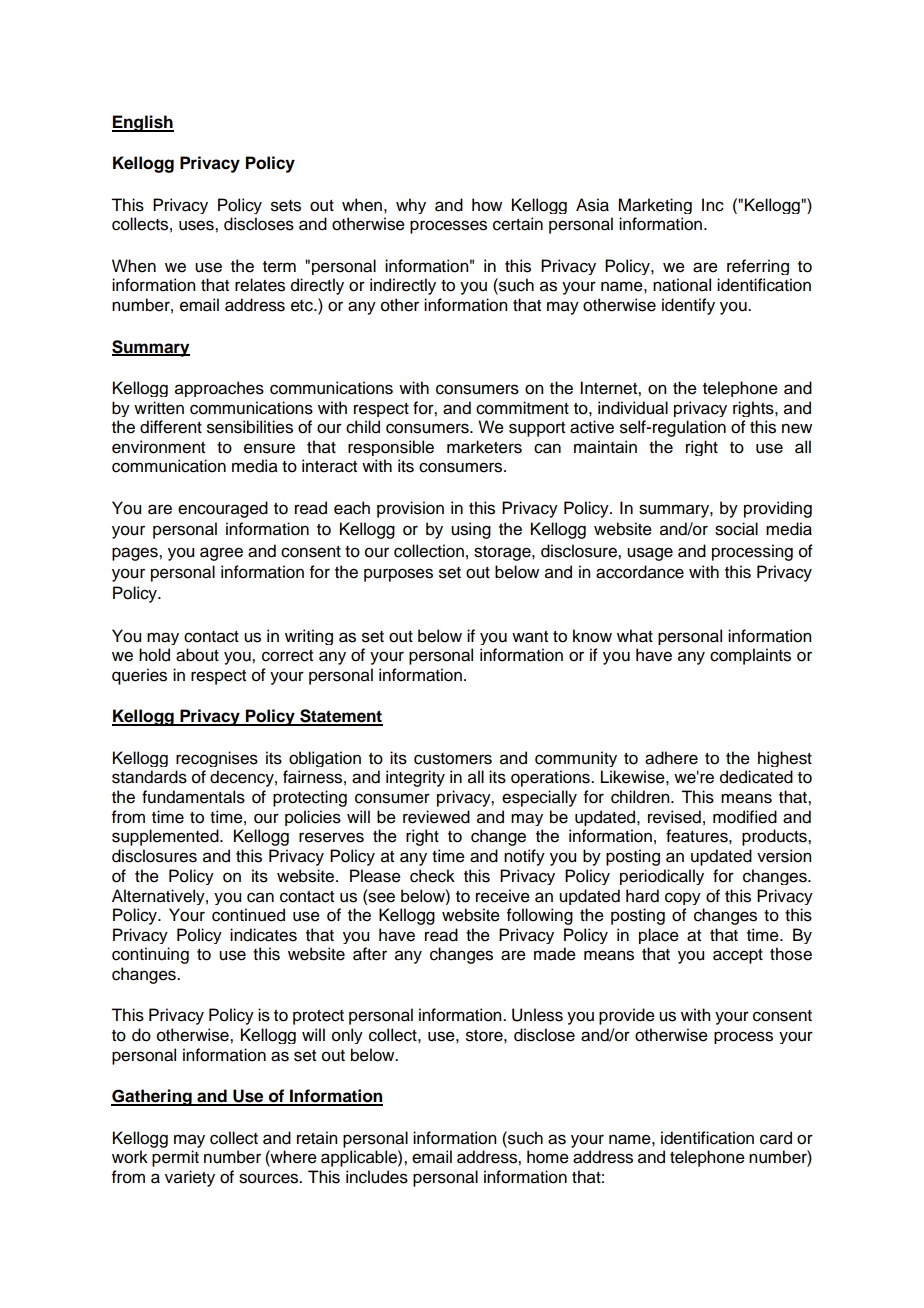 The image size is (924, 1308). Describe the element at coordinates (175, 1158) in the screenshot. I see `permit` at that location.
